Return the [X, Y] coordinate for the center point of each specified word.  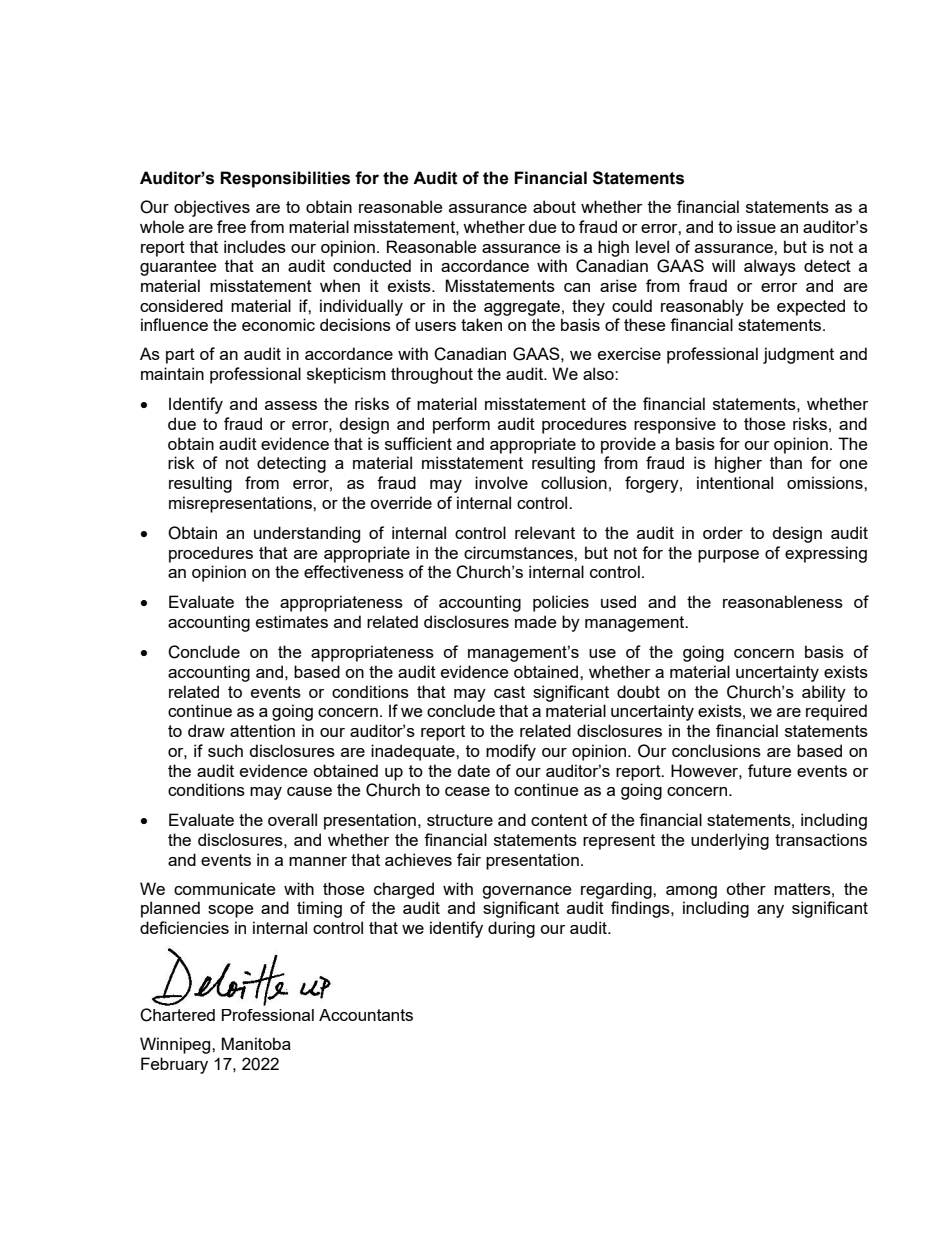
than [786, 462]
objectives [212, 208]
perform [461, 425]
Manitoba [256, 1043]
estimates [292, 621]
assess [291, 405]
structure [460, 820]
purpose [728, 556]
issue [756, 226]
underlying [730, 841]
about [554, 206]
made [535, 621]
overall [292, 819]
